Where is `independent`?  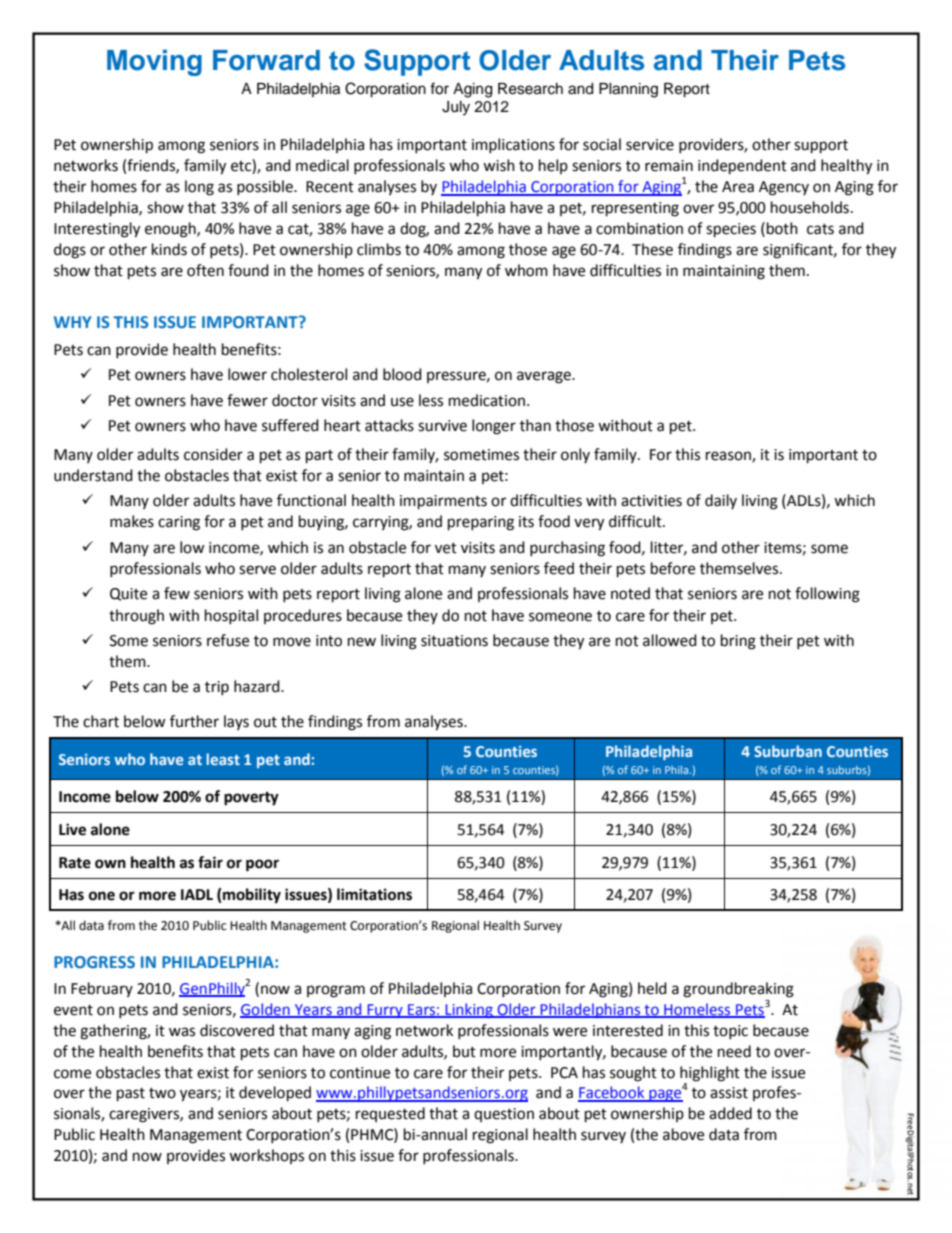 independent is located at coordinates (742, 167).
